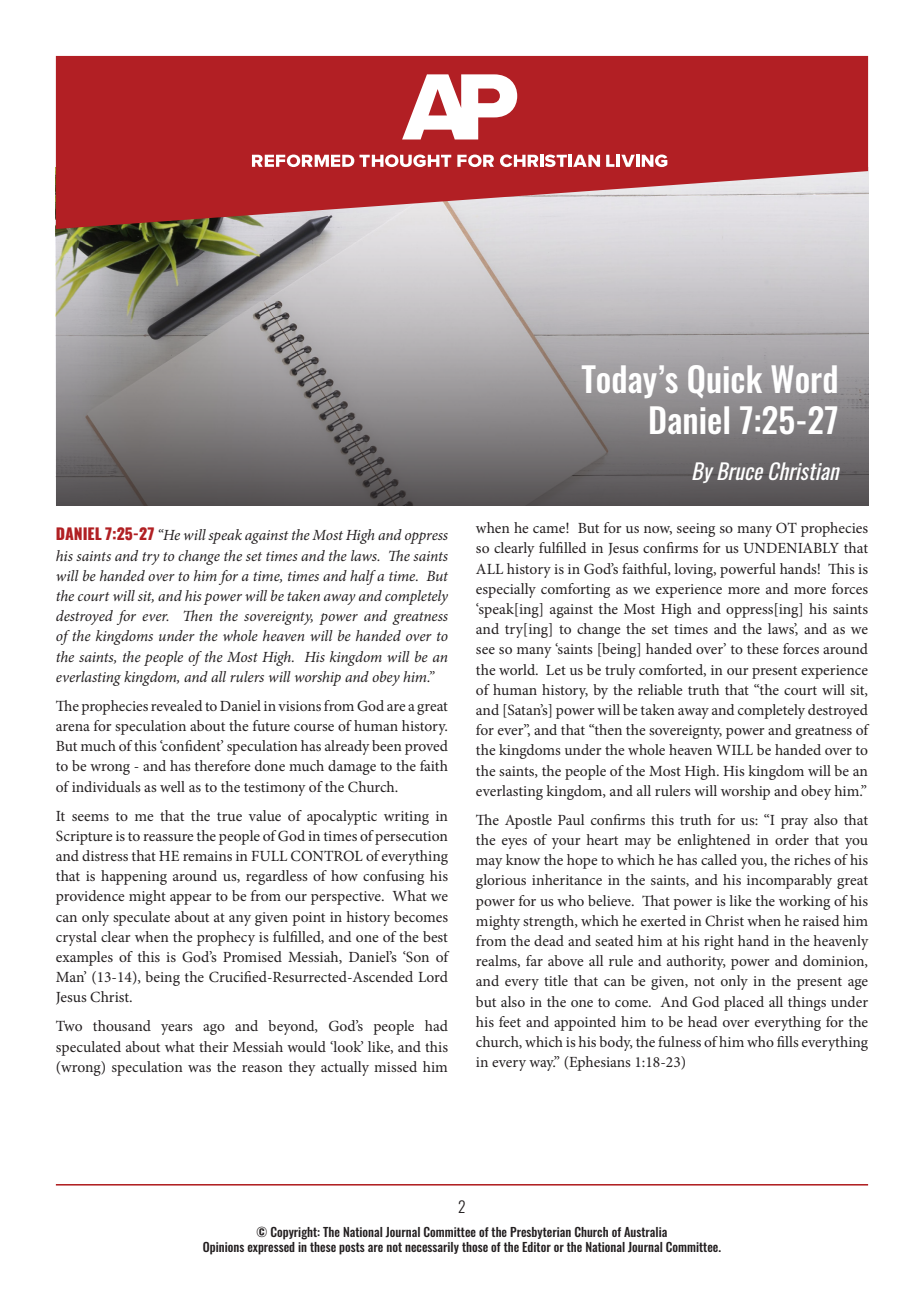 This screenshot has height=1308, width=924. I want to click on Quick, so click(725, 381).
